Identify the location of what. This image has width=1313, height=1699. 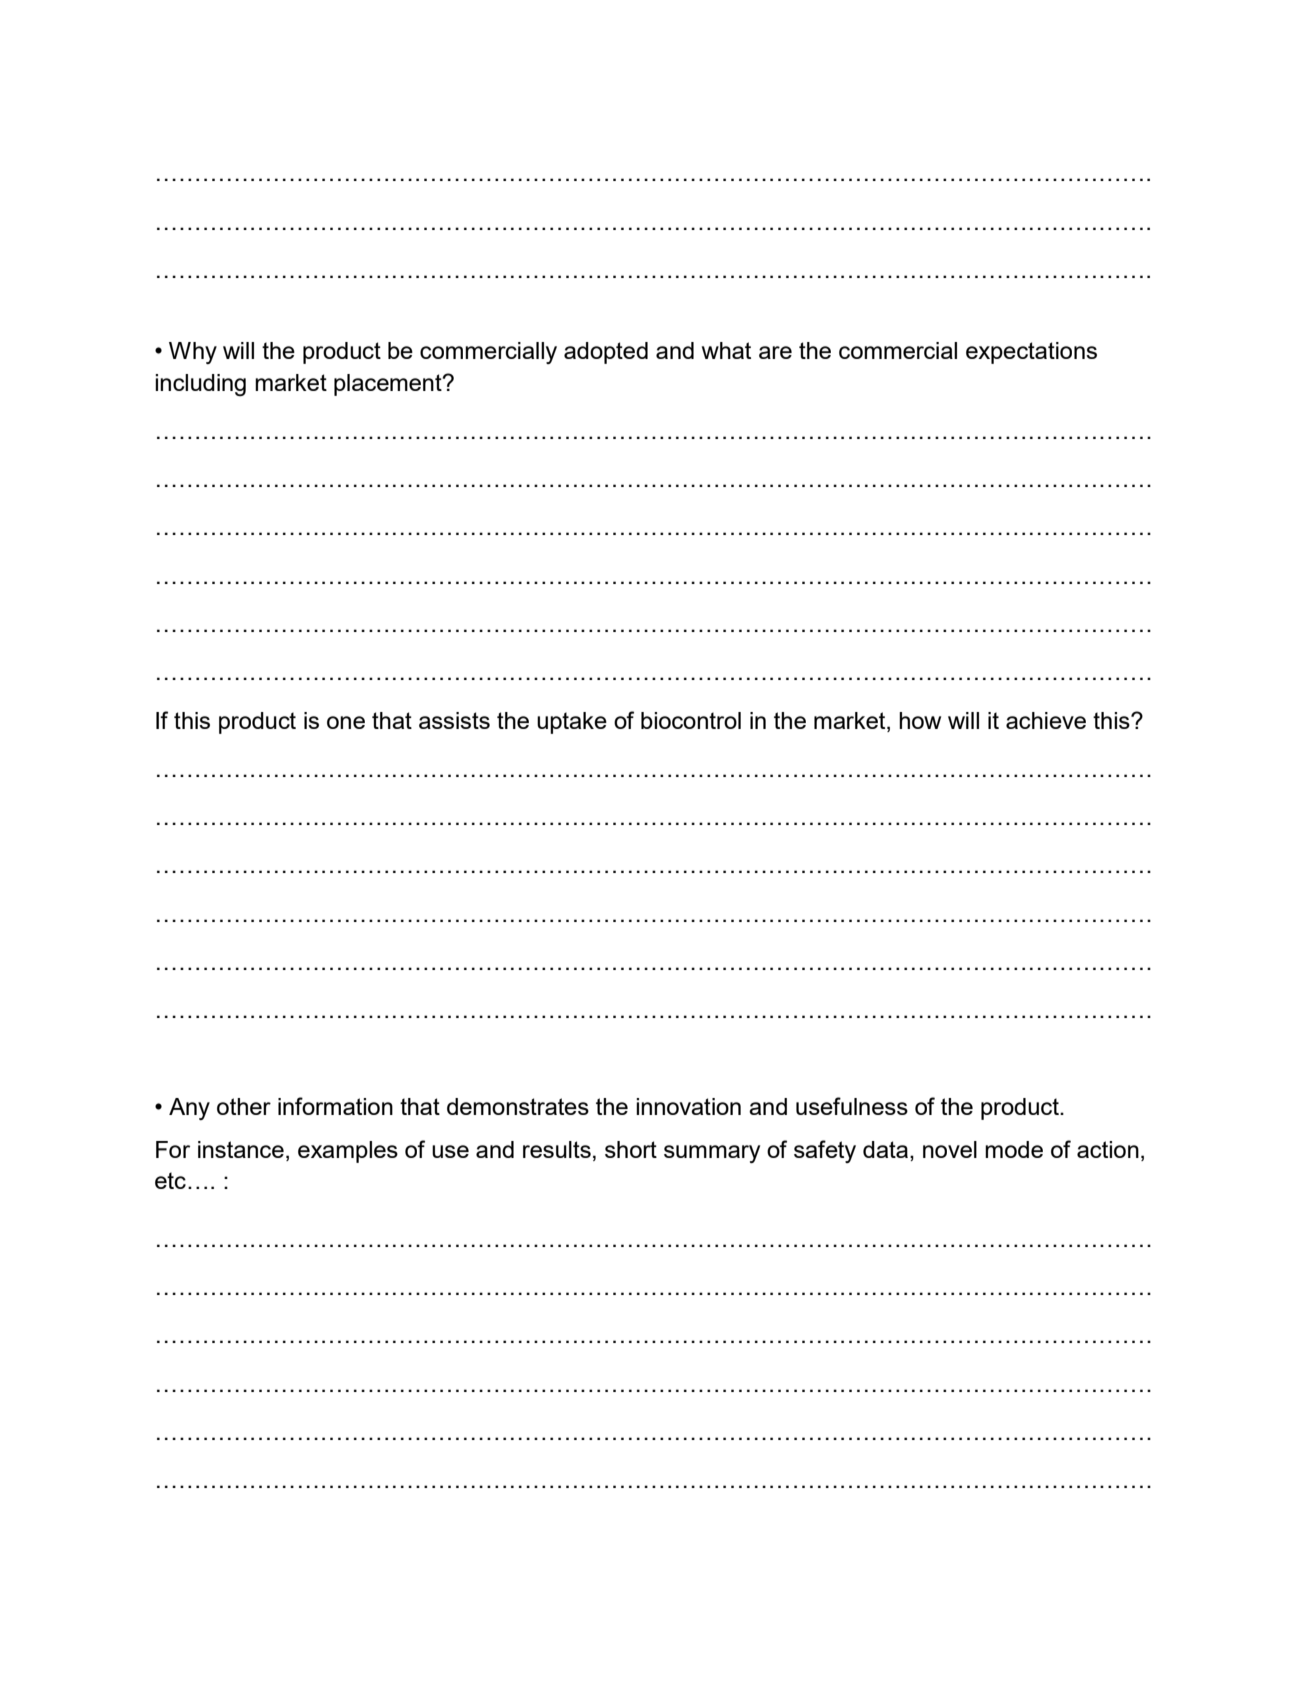
(726, 350).
